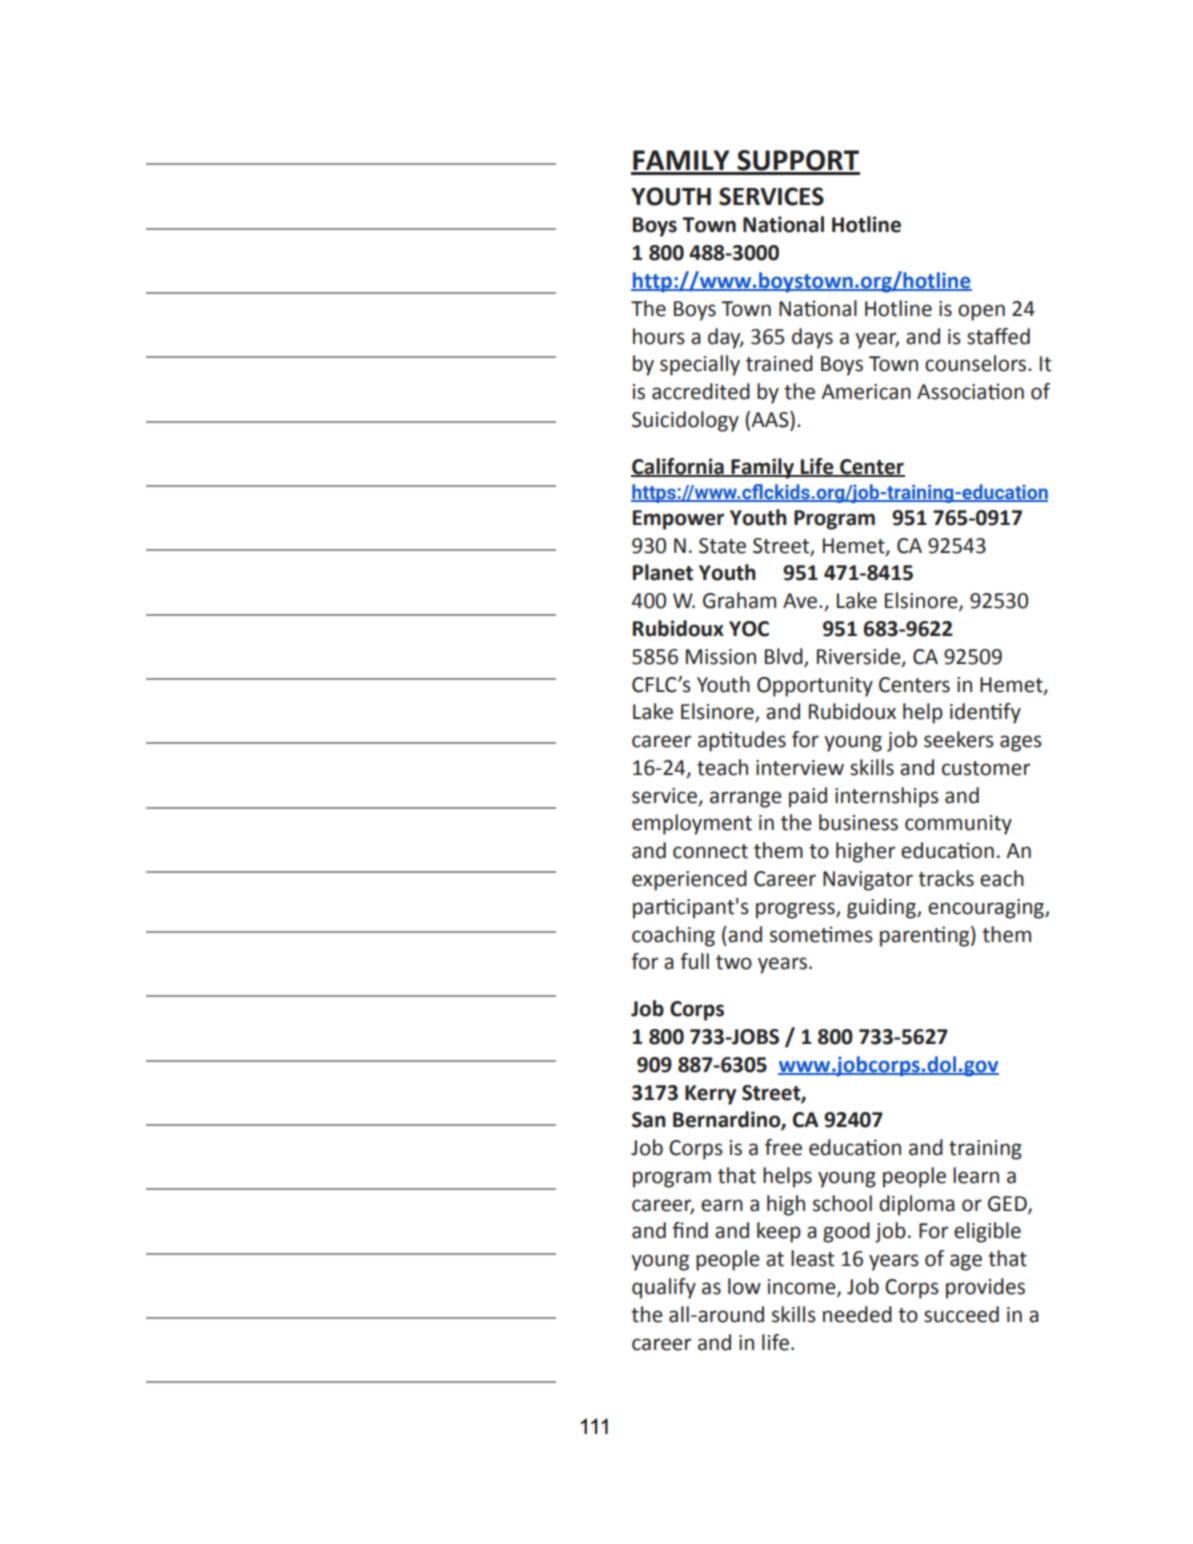 The height and width of the screenshot is (1544, 1193). Describe the element at coordinates (970, 711) in the screenshot. I see `iden` at that location.
